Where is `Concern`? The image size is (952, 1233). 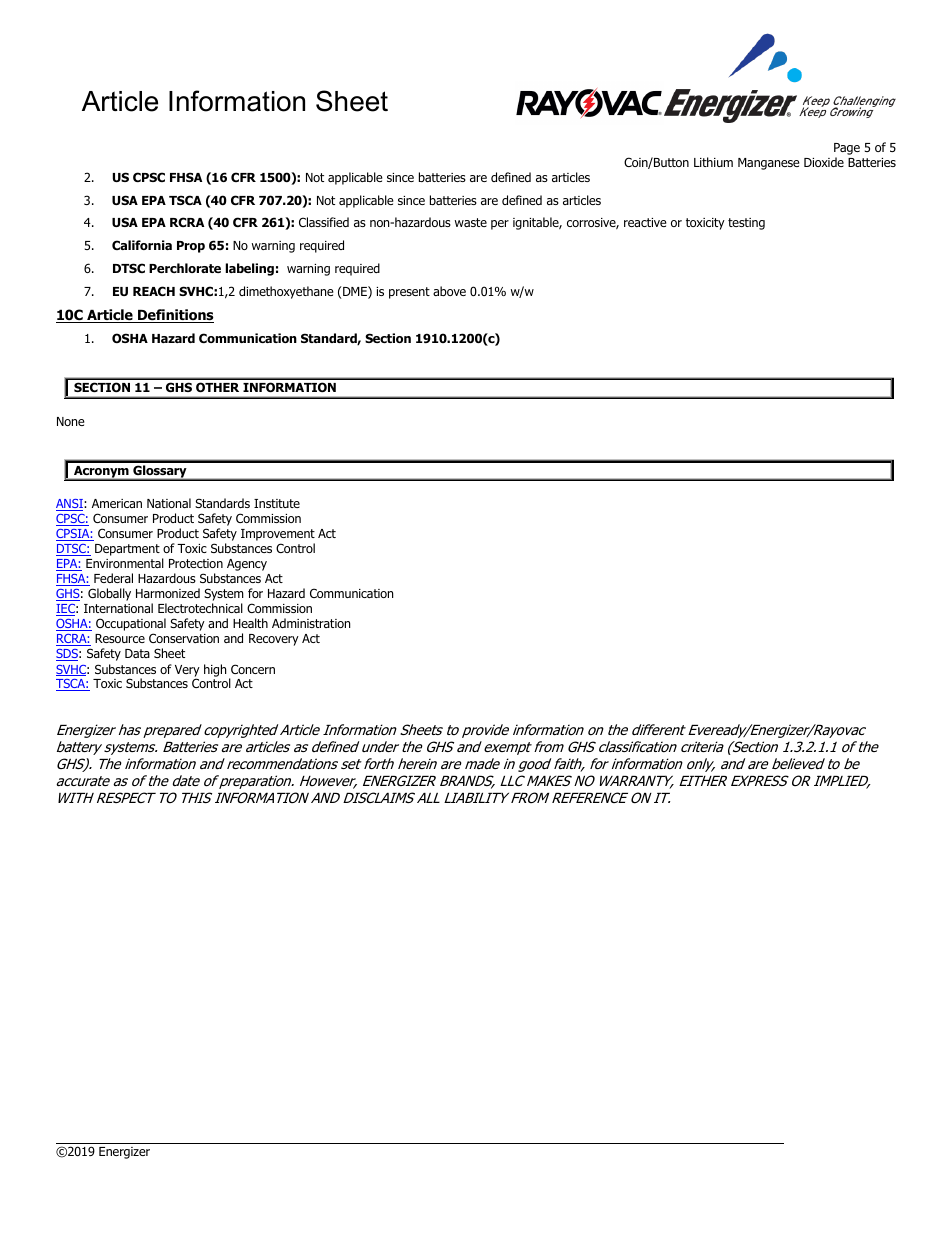 Concern is located at coordinates (253, 669).
